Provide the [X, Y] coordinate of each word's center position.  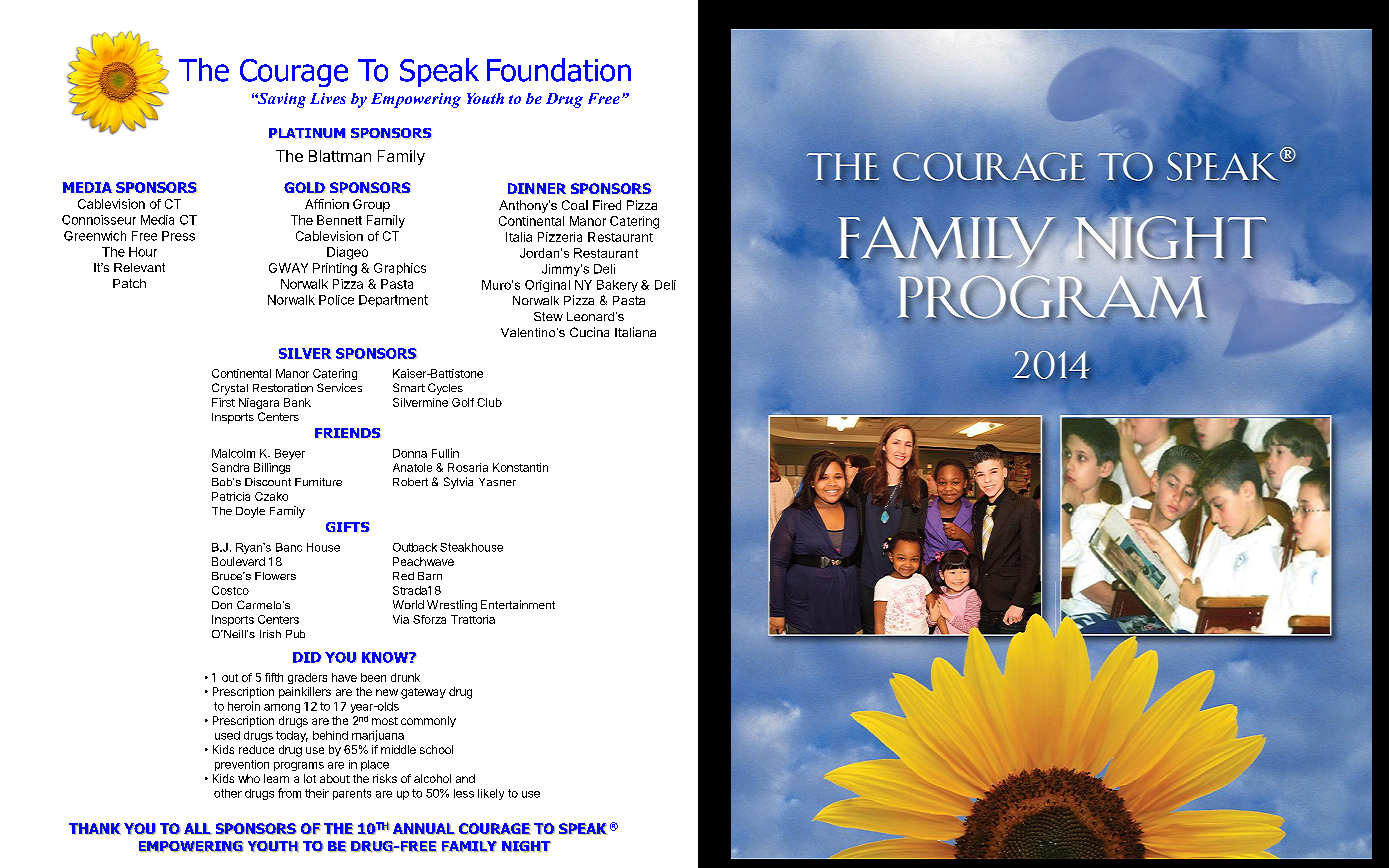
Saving [280, 100]
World [408, 604]
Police [336, 300]
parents [352, 794]
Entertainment [518, 604]
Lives [328, 98]
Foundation [559, 70]
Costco [230, 590]
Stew [548, 316]
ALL [198, 829]
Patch [129, 283]
